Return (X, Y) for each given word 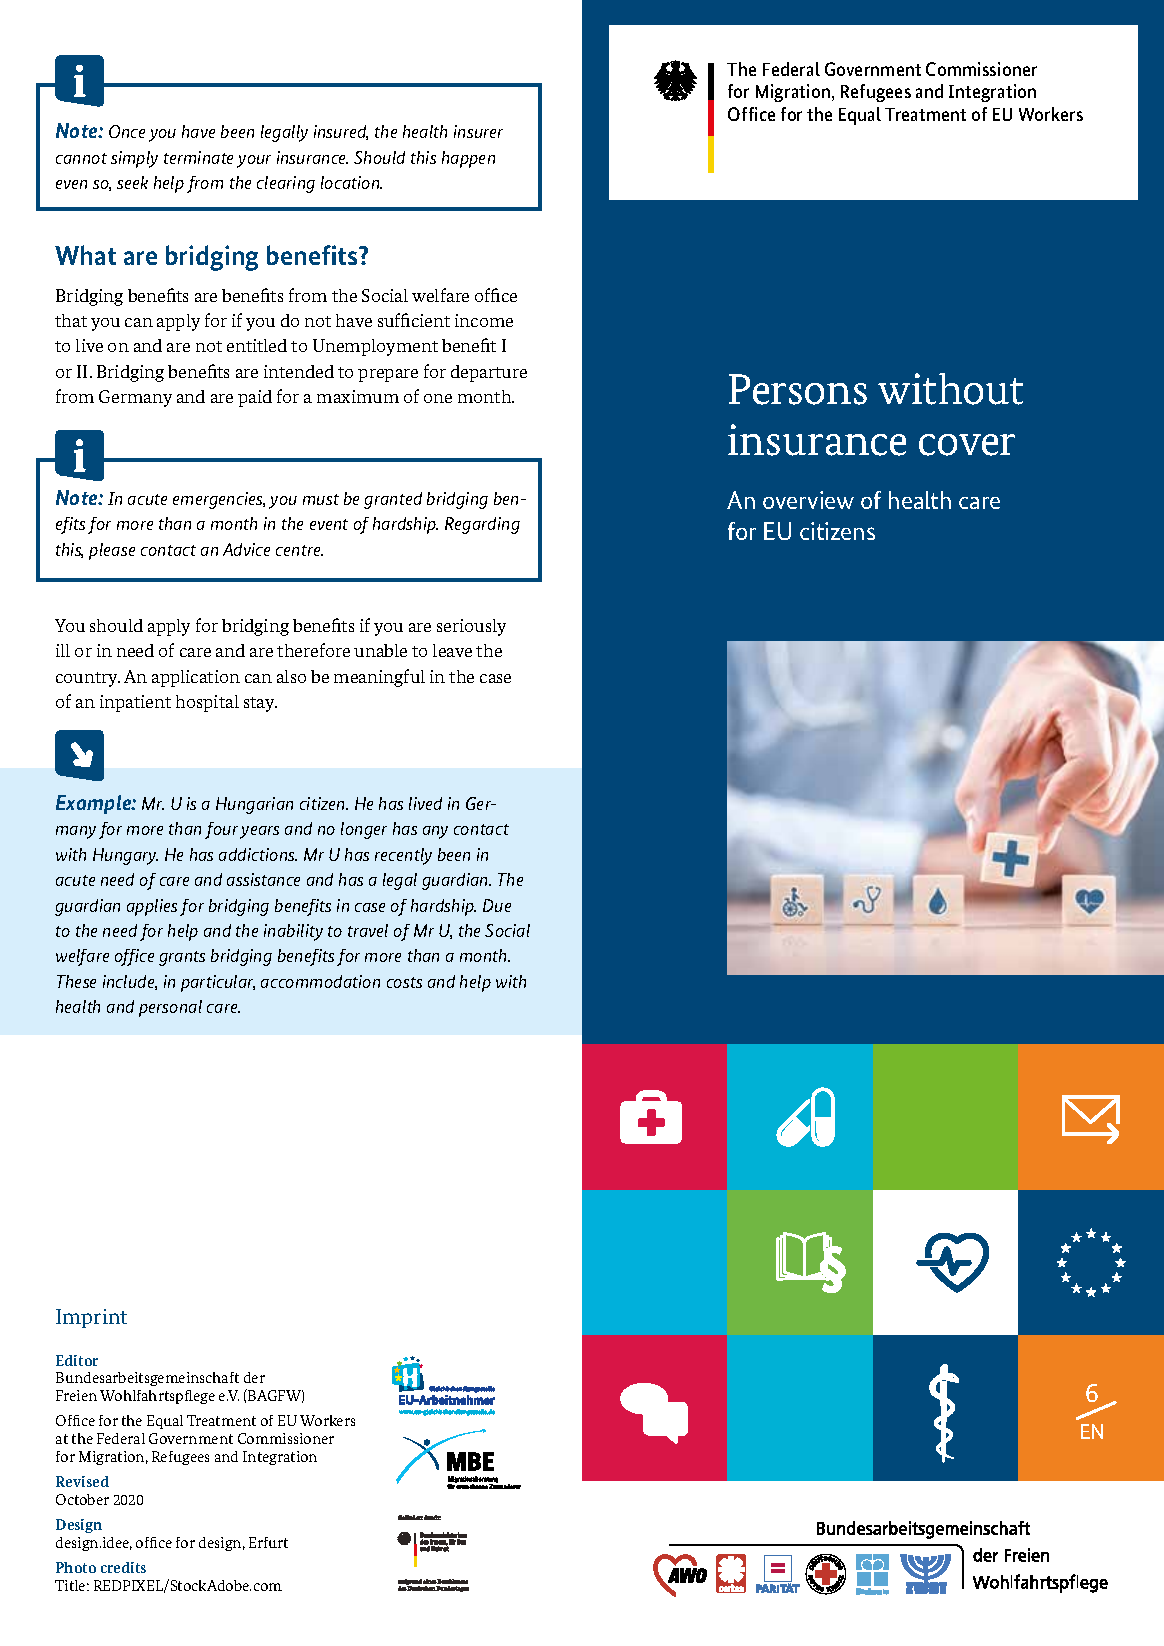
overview (808, 500)
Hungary (125, 856)
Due (497, 905)
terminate (198, 157)
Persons (798, 389)
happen (468, 159)
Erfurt (268, 1542)
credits (123, 1567)
